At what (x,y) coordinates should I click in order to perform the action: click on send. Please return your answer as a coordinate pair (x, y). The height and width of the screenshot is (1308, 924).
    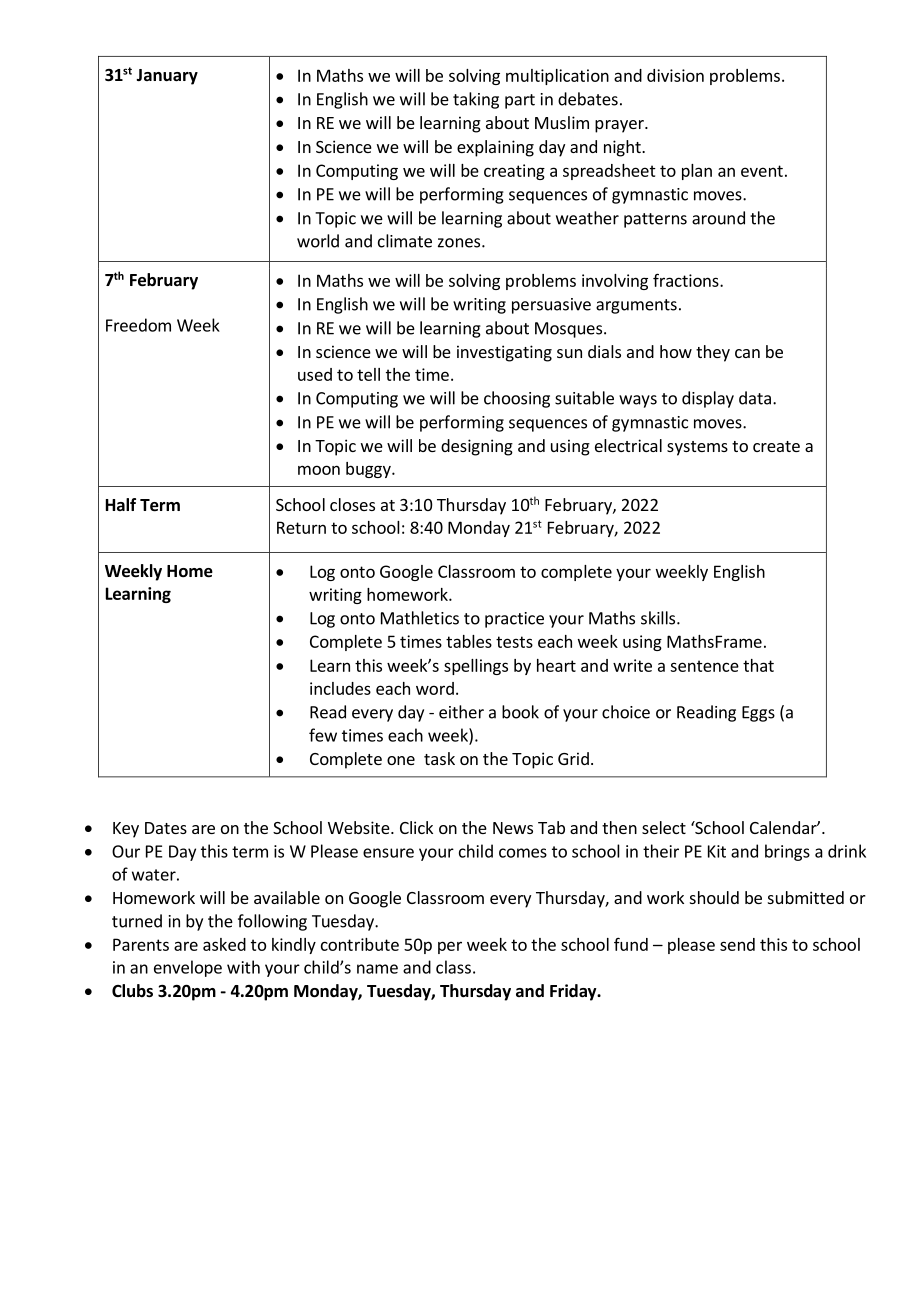
    Looking at the image, I should click on (737, 944).
